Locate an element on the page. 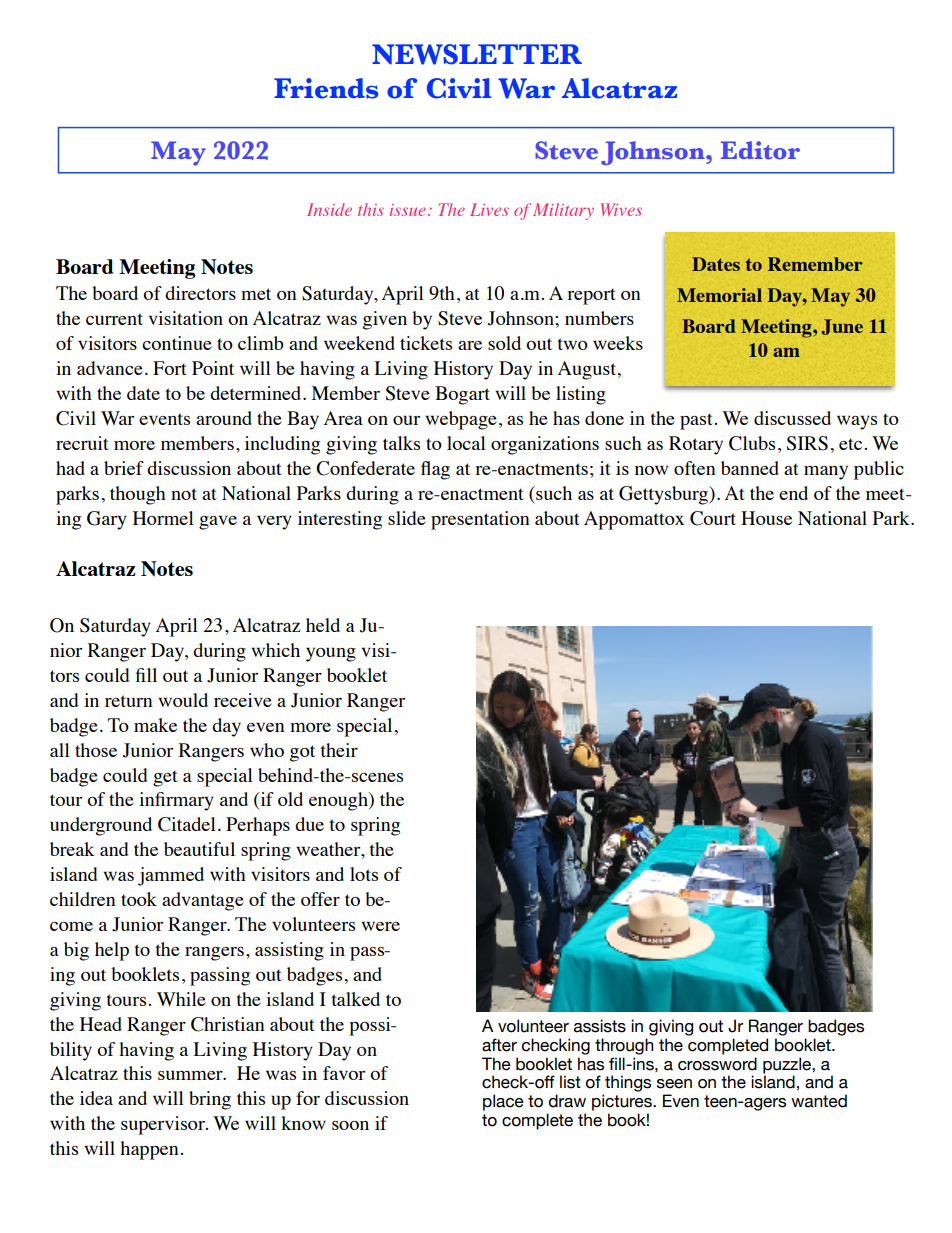  infirmary is located at coordinates (176, 801).
